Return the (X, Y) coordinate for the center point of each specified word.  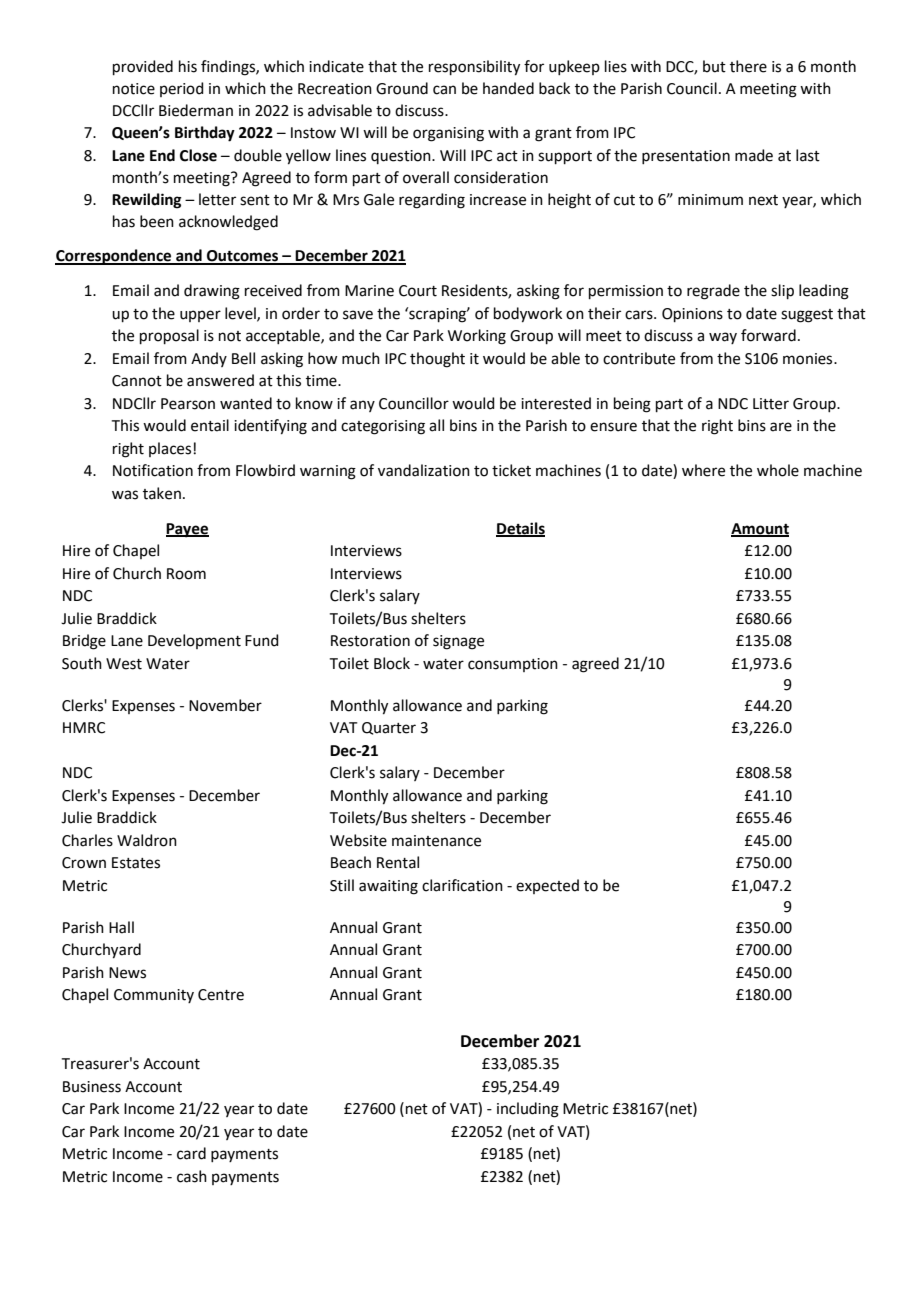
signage (458, 642)
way (723, 338)
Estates (136, 863)
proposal (169, 336)
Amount (760, 529)
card (191, 1153)
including (528, 1110)
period (182, 89)
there (748, 66)
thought (437, 360)
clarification (462, 885)
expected (547, 886)
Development (194, 641)
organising (448, 134)
